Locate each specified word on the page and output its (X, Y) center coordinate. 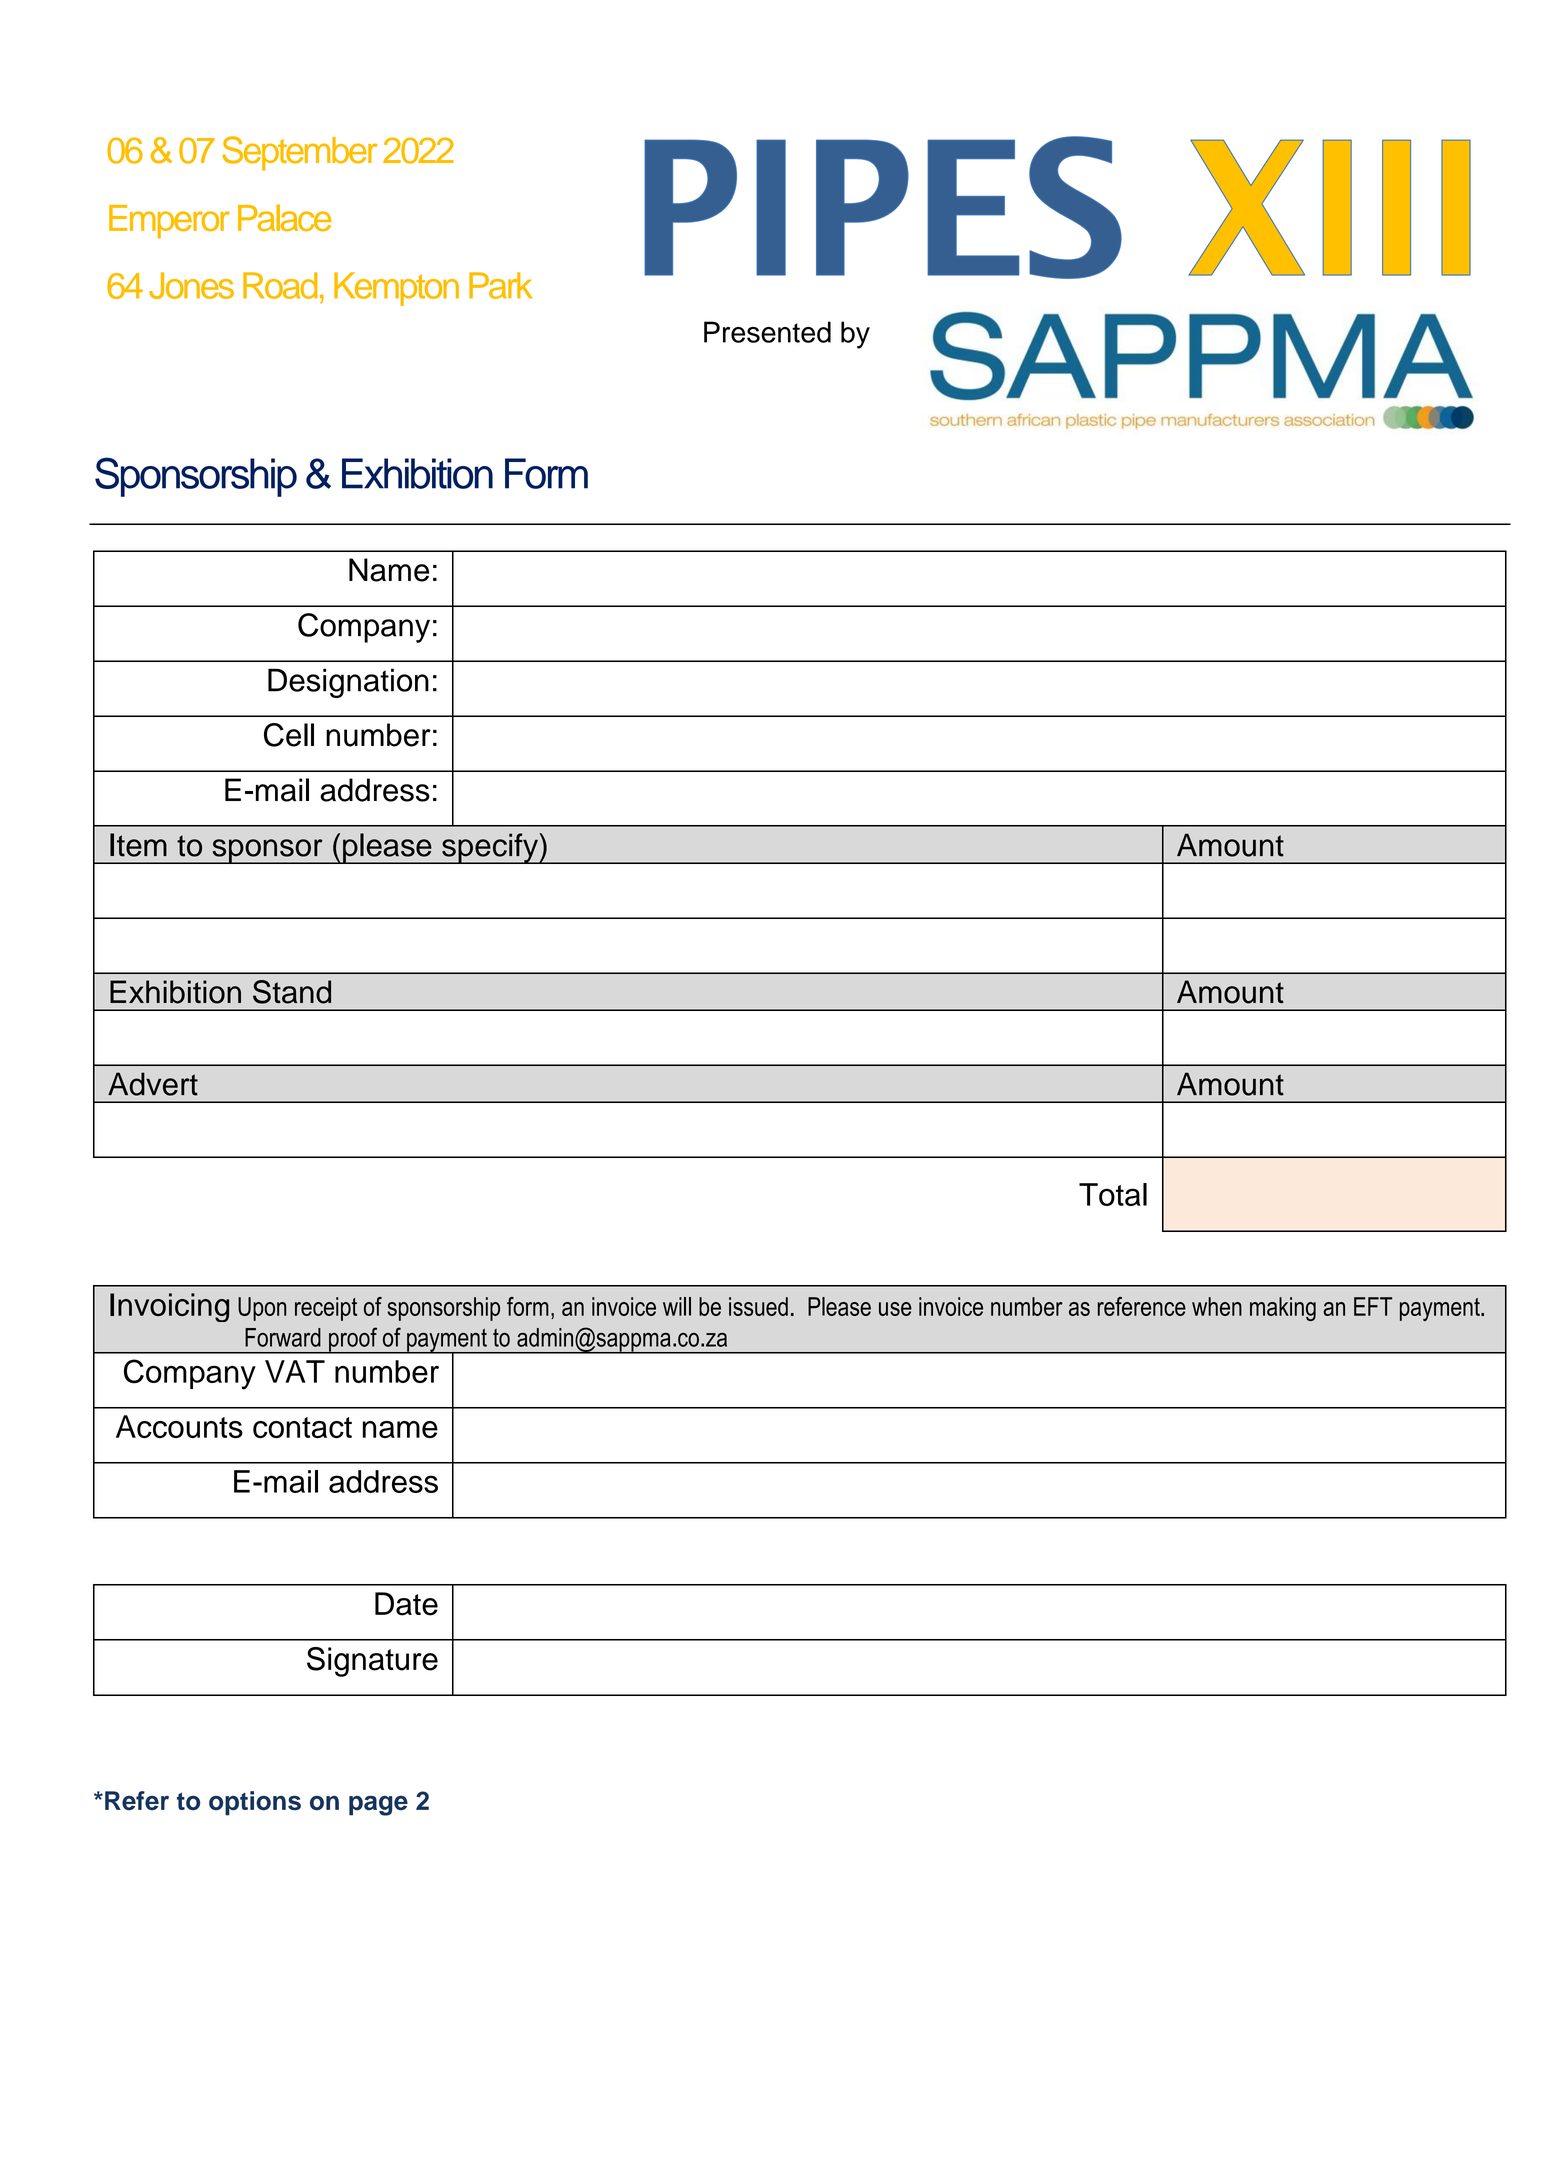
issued (758, 1306)
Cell (289, 735)
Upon (262, 1309)
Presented (767, 332)
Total (1113, 1194)
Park (501, 285)
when (1217, 1306)
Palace (284, 218)
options (255, 1803)
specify (490, 848)
